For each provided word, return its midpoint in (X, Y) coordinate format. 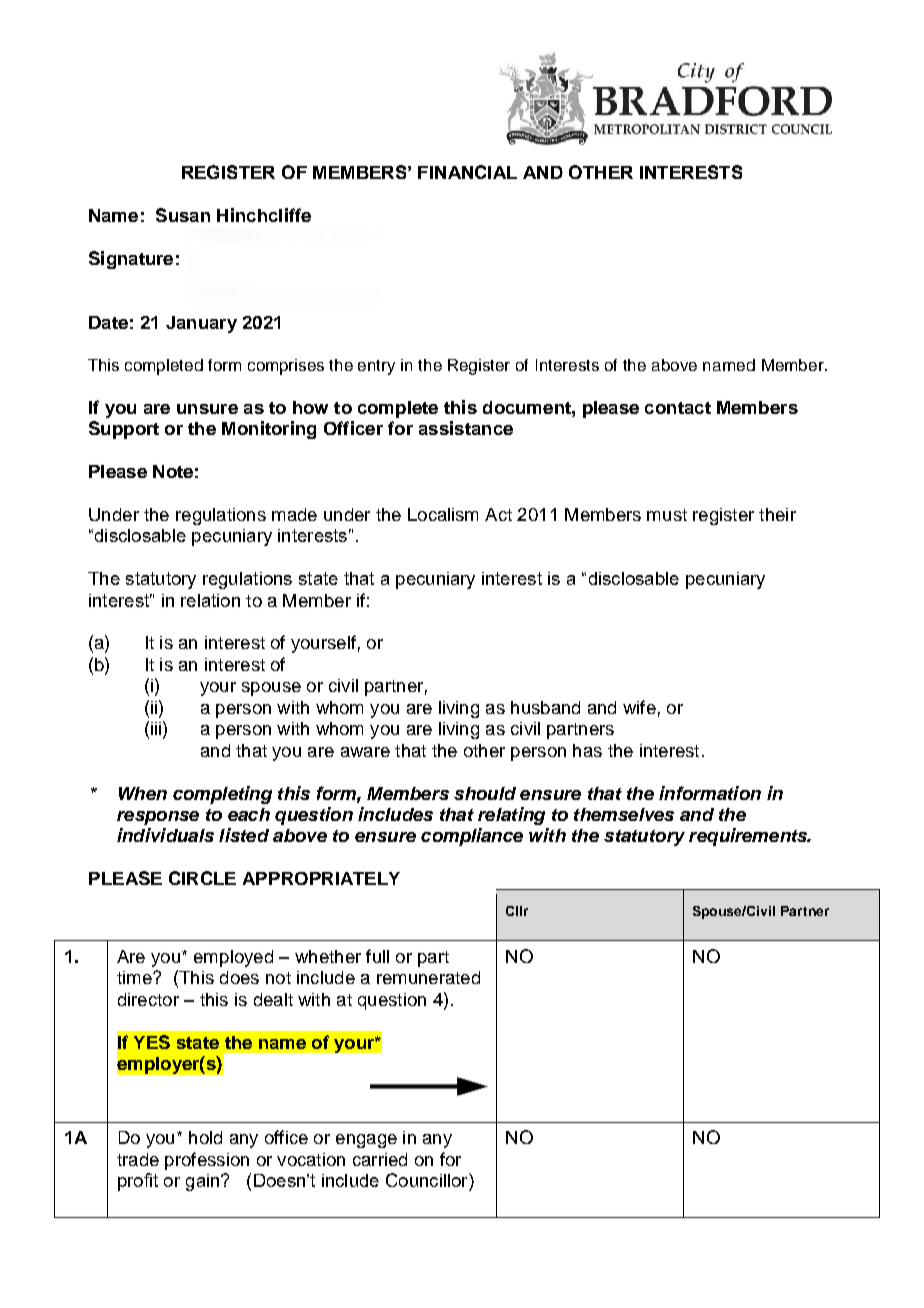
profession (207, 1161)
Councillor (428, 1180)
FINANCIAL (467, 172)
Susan (183, 215)
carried (380, 1159)
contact (678, 408)
